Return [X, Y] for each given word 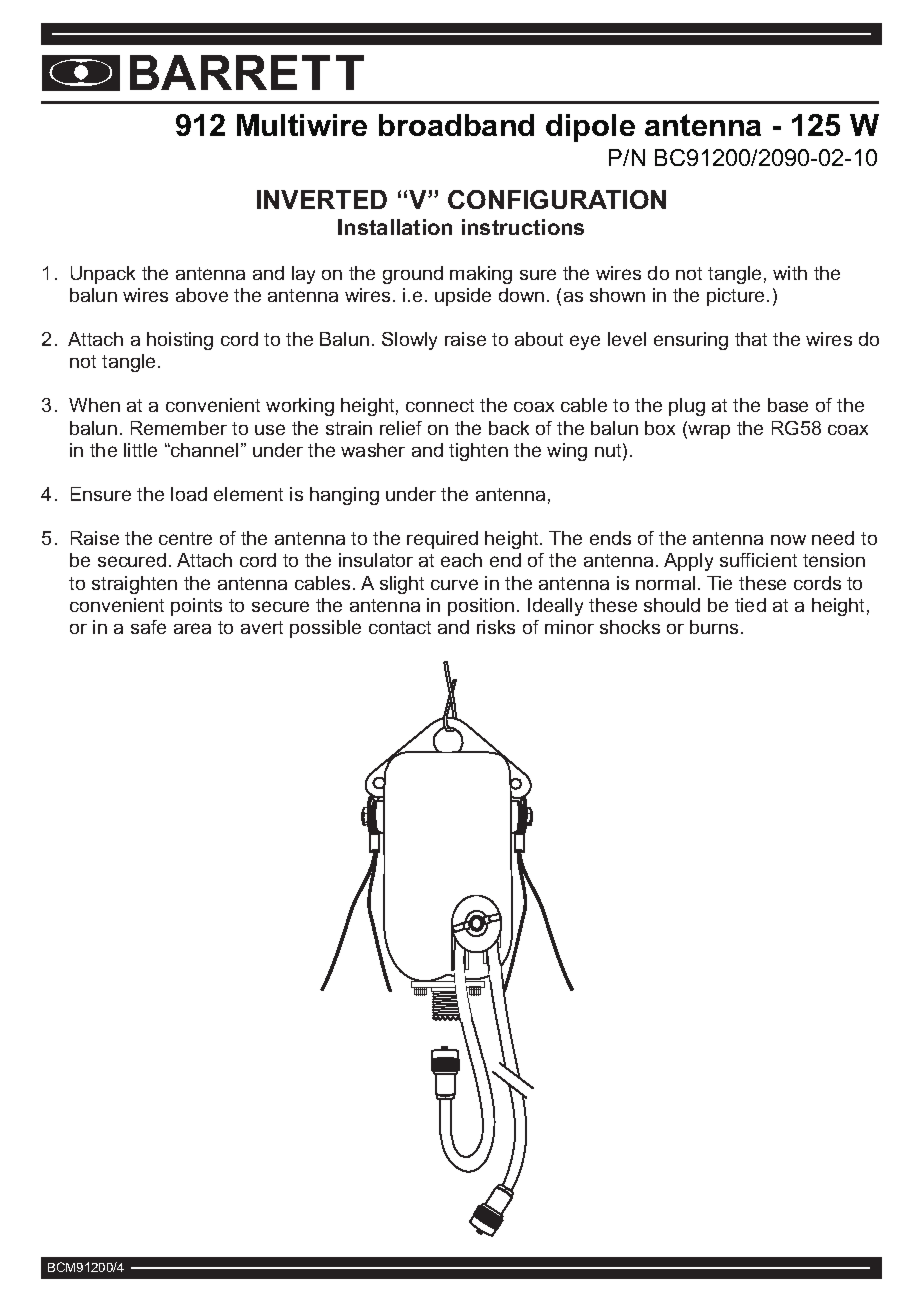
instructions [523, 227]
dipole [590, 128]
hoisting [180, 341]
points [196, 607]
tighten [478, 452]
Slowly [409, 341]
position [481, 607]
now [788, 540]
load [189, 494]
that [751, 339]
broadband [456, 125]
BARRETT [247, 72]
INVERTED [322, 199]
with [790, 273]
